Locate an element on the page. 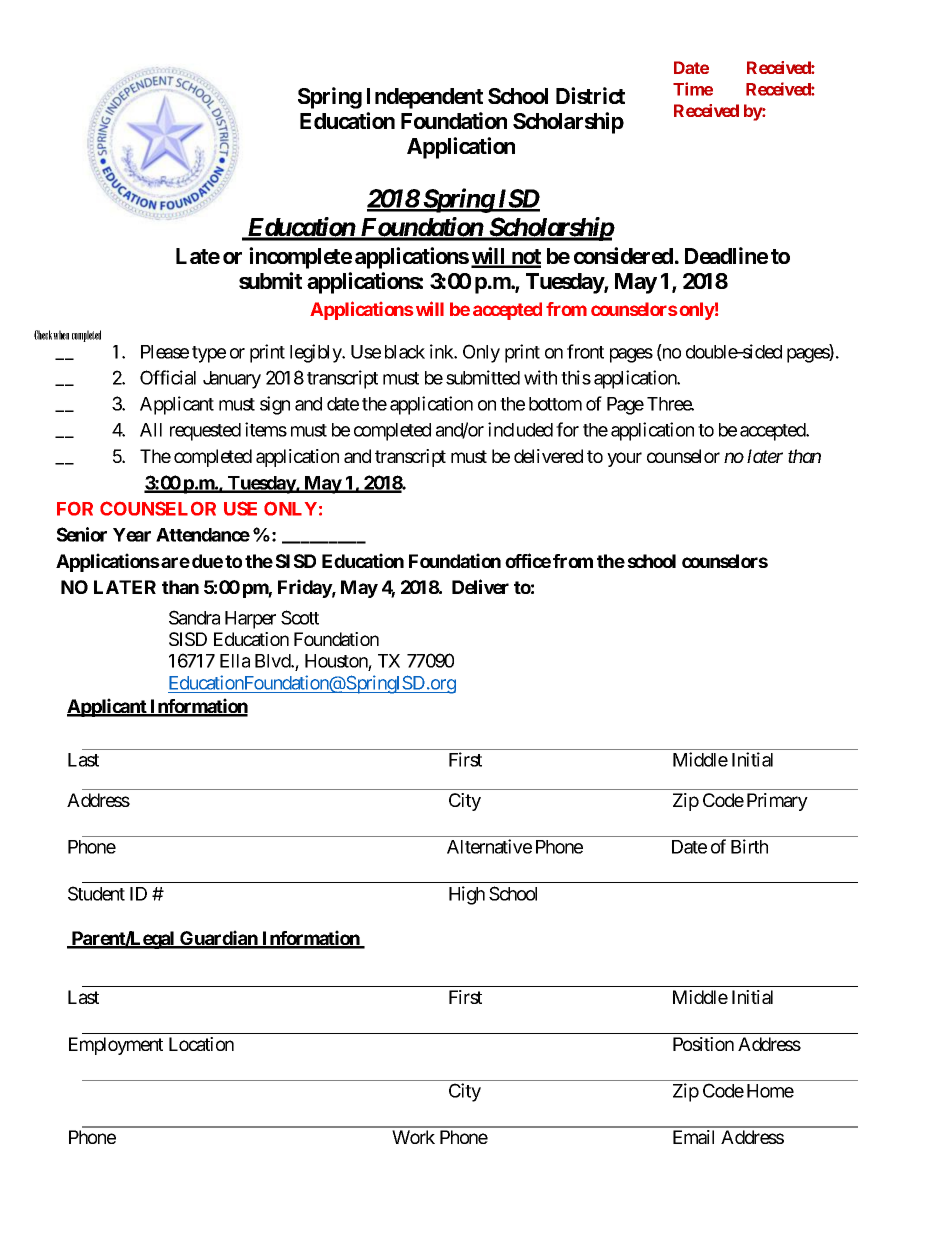 The height and width of the image is (1233, 952). Independent is located at coordinates (425, 98).
